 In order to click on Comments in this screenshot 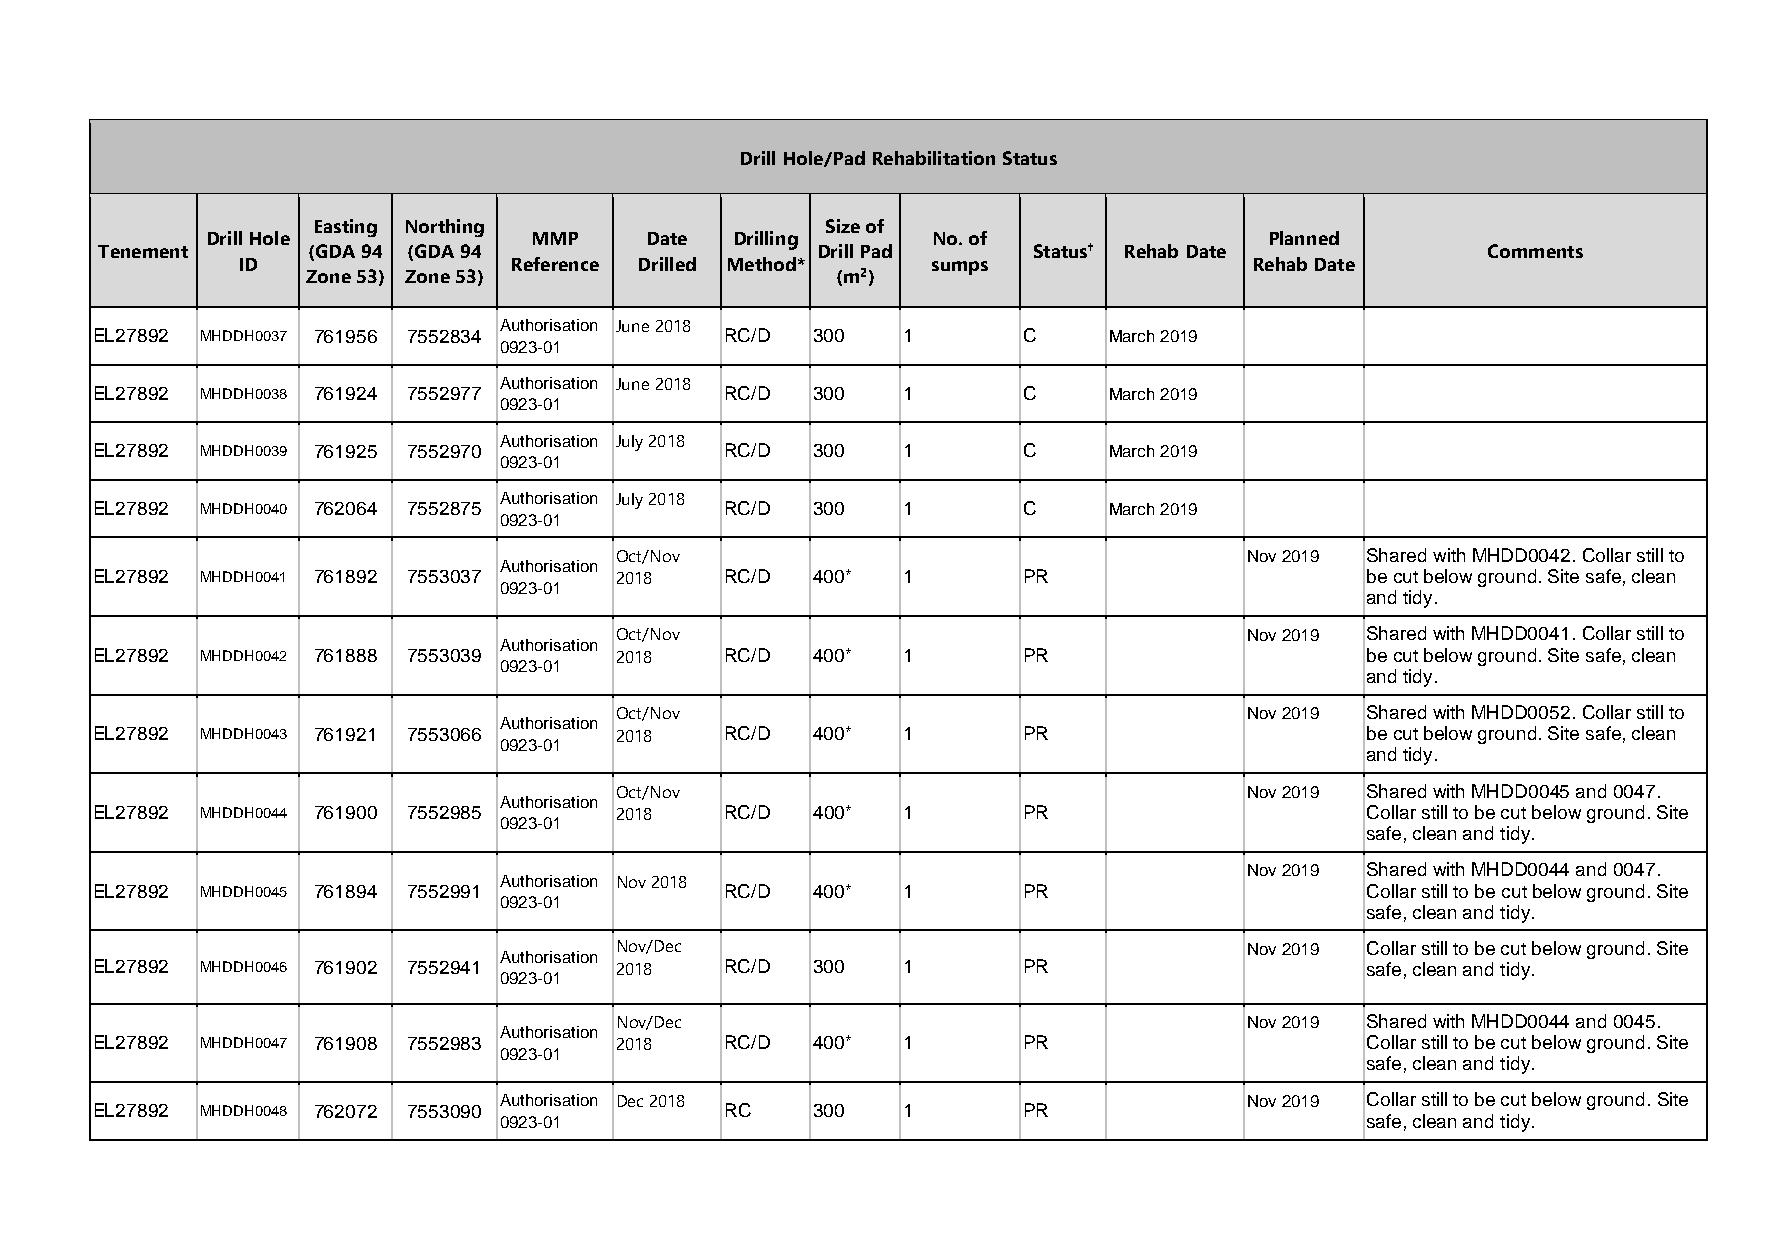, I will do `click(1535, 251)`.
